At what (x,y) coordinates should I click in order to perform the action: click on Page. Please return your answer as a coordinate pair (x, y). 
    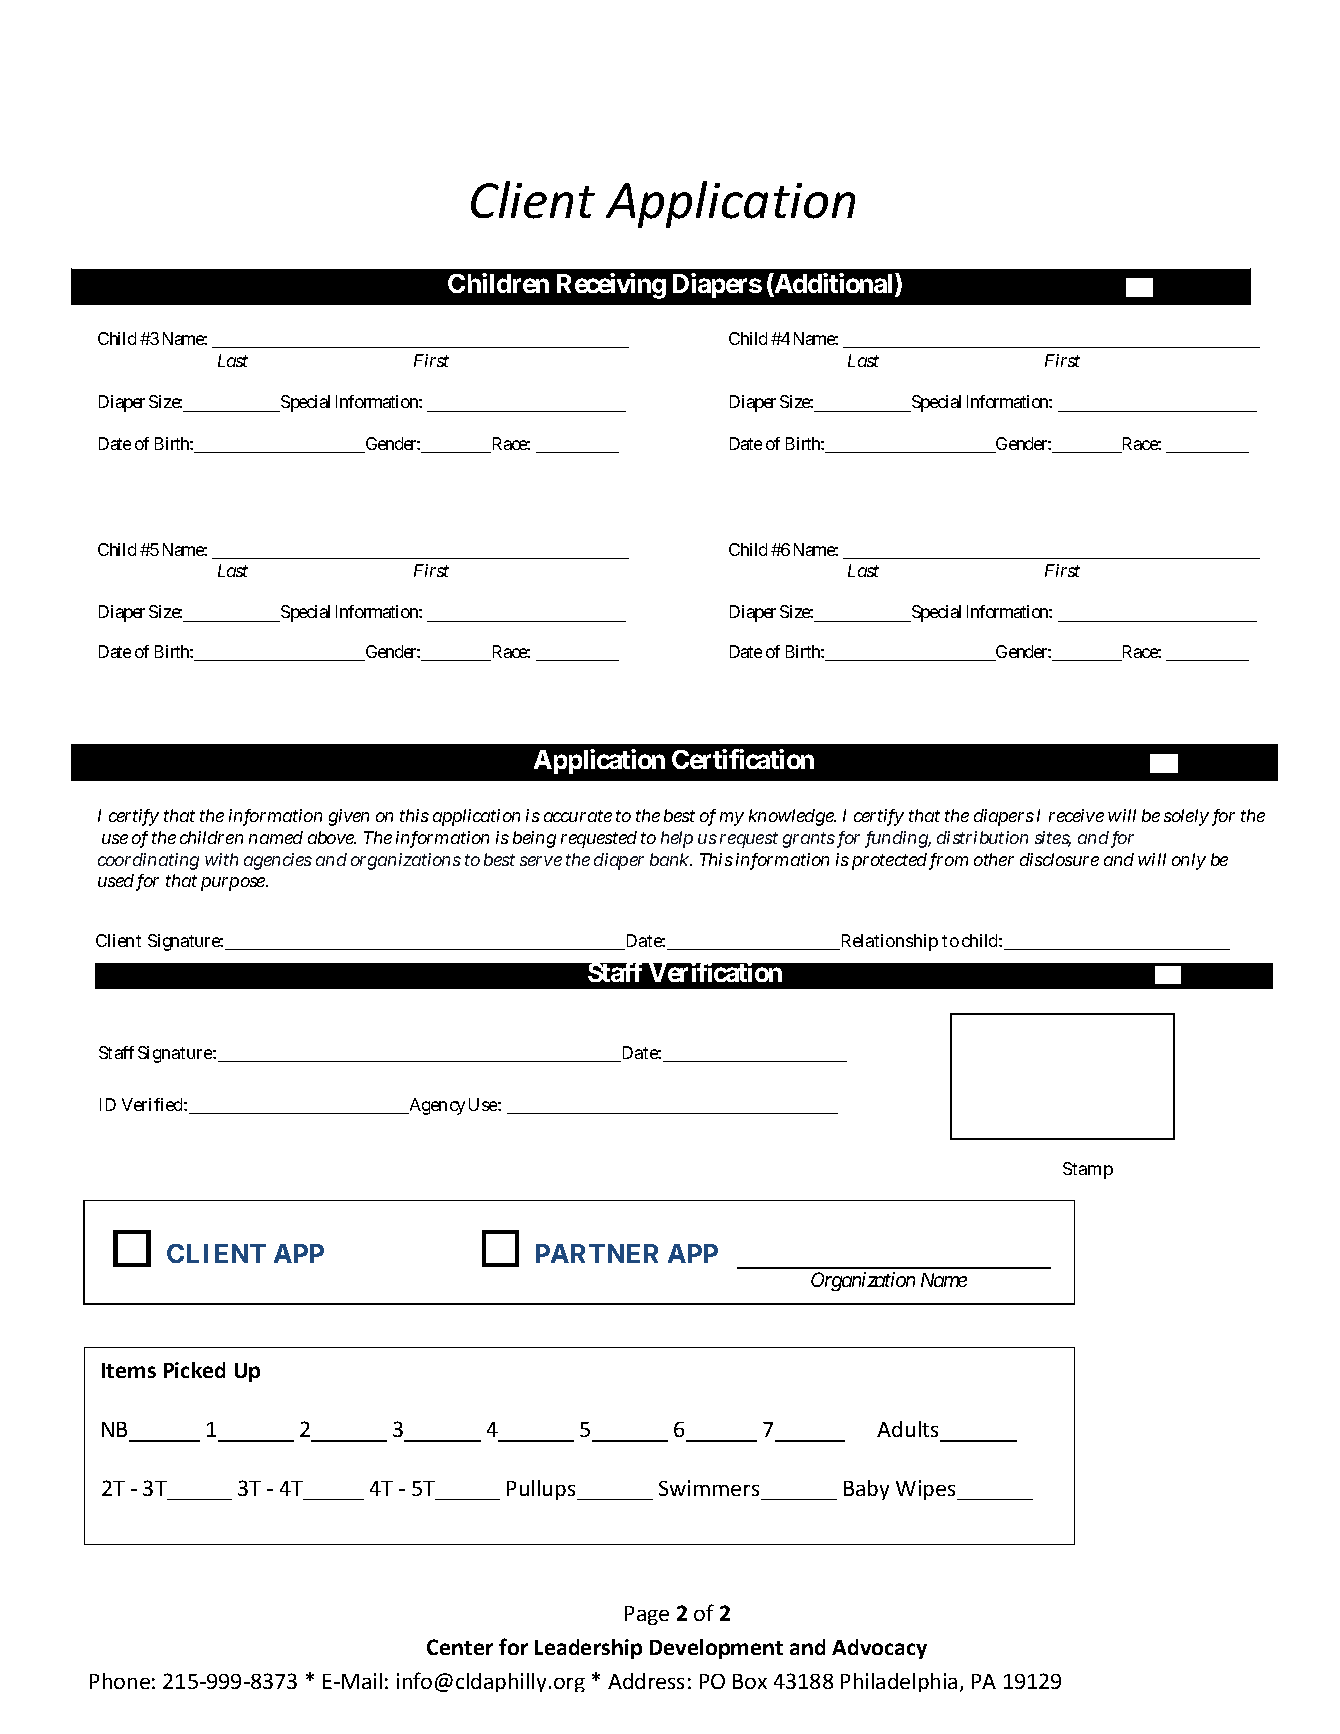
    Looking at the image, I should click on (647, 1615).
